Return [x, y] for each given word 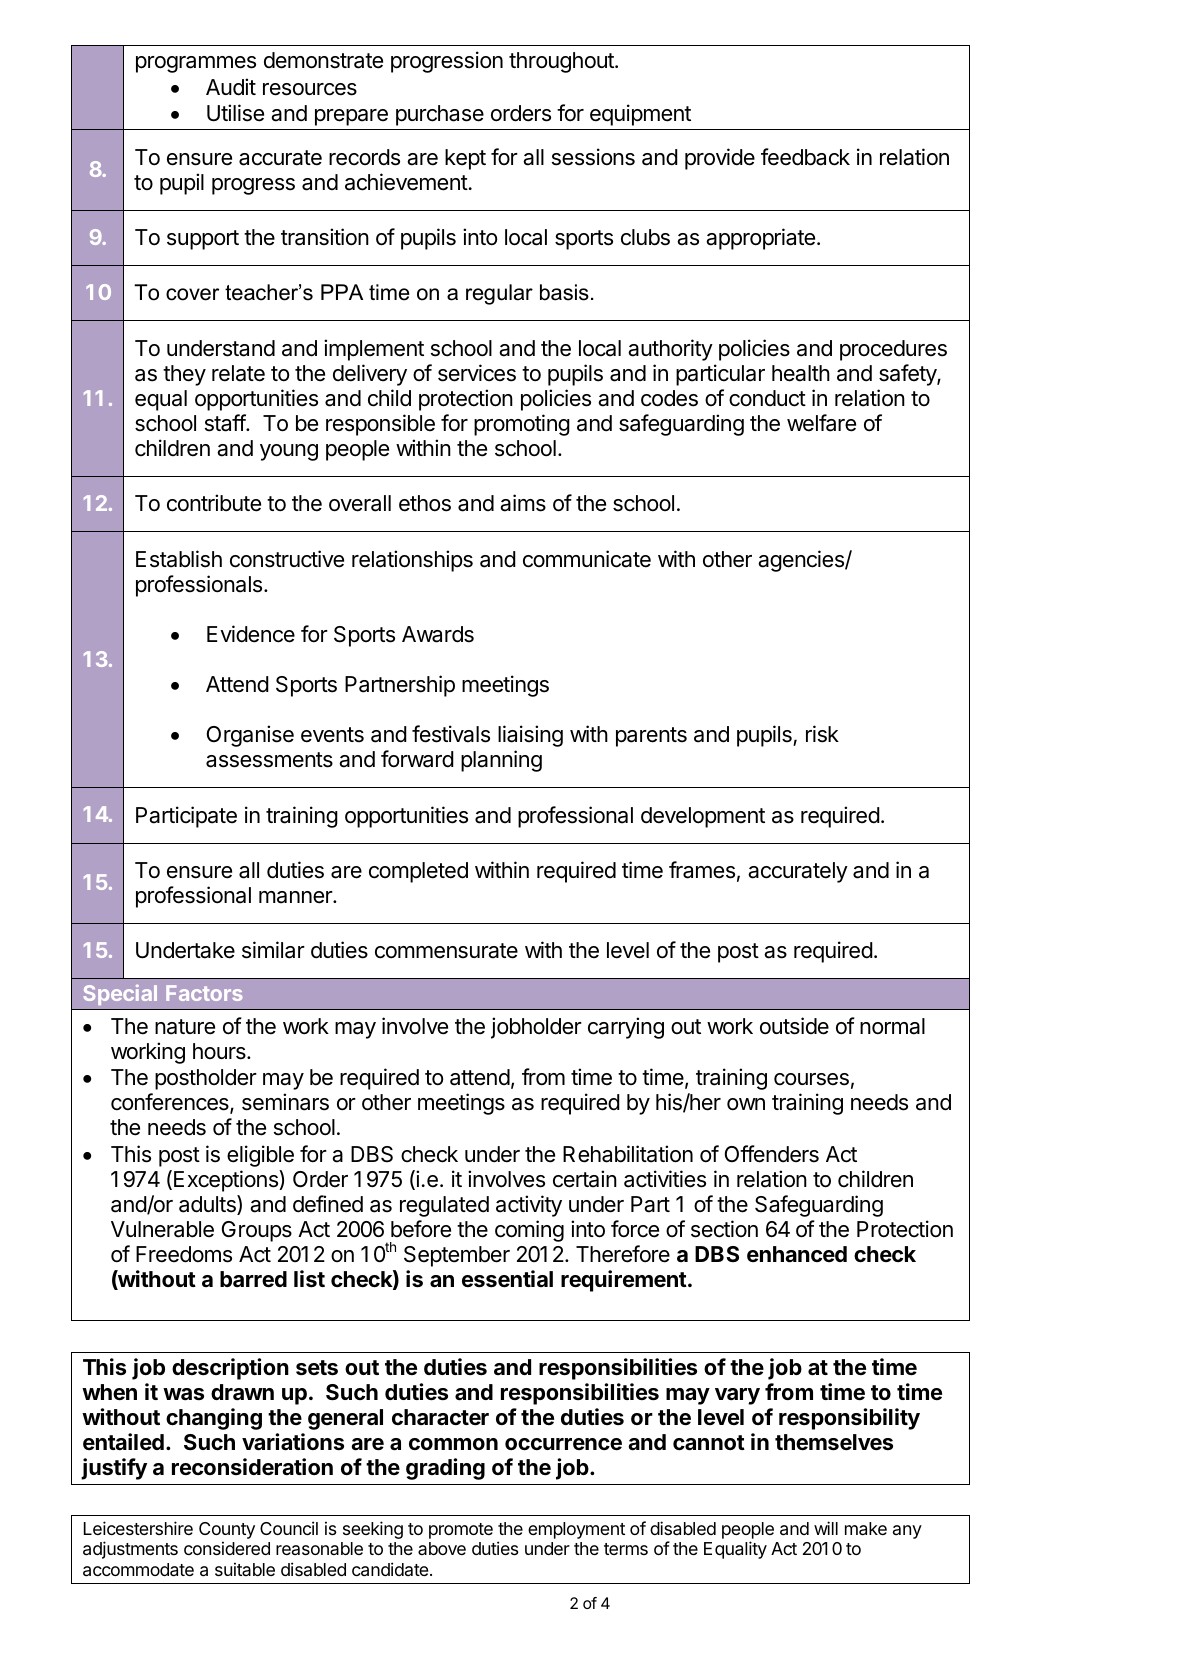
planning [501, 761]
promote [461, 1531]
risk [822, 734]
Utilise [235, 113]
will [826, 1528]
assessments [269, 760]
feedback [805, 157]
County [227, 1532]
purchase [440, 115]
